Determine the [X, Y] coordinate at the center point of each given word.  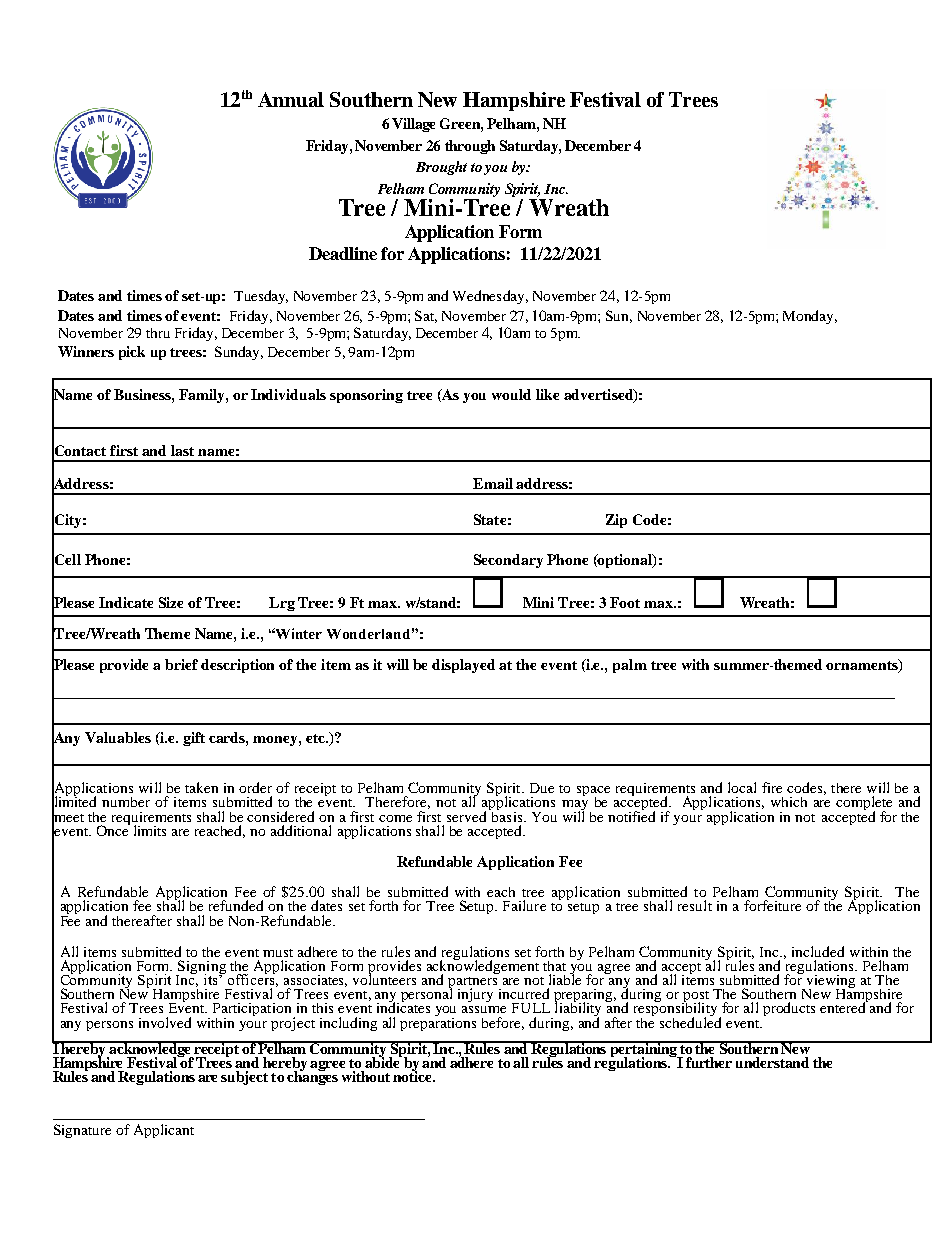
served [468, 815]
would [511, 394]
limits [150, 830]
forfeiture [772, 905]
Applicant [164, 1131]
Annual [291, 99]
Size [171, 602]
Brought [441, 168]
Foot [625, 602]
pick [132, 353]
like [547, 394]
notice [413, 1075]
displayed [463, 666]
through [470, 147]
